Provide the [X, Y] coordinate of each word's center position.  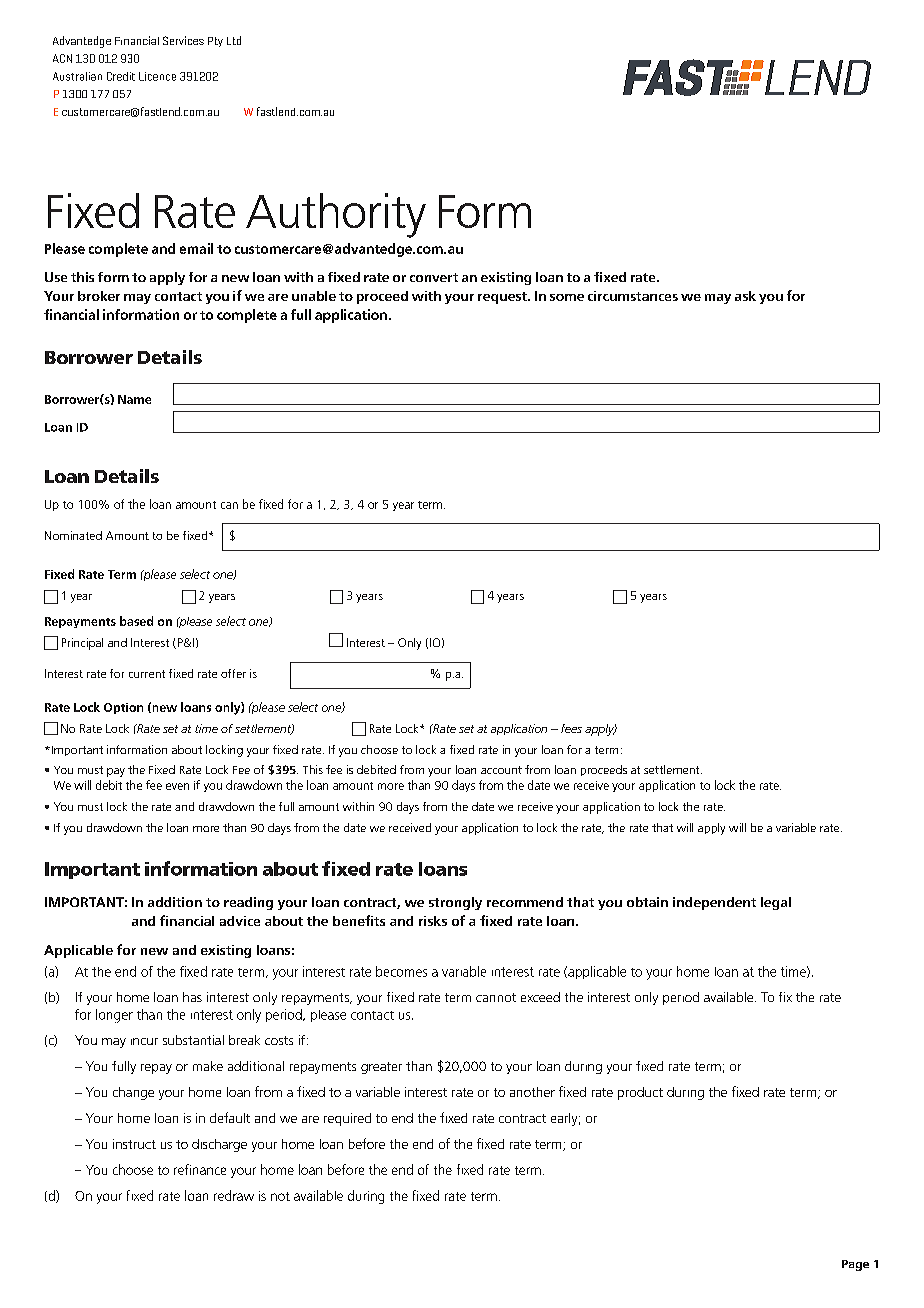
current [147, 674]
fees [571, 728]
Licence [157, 76]
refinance [200, 1169]
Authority [336, 215]
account [501, 770]
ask [745, 296]
